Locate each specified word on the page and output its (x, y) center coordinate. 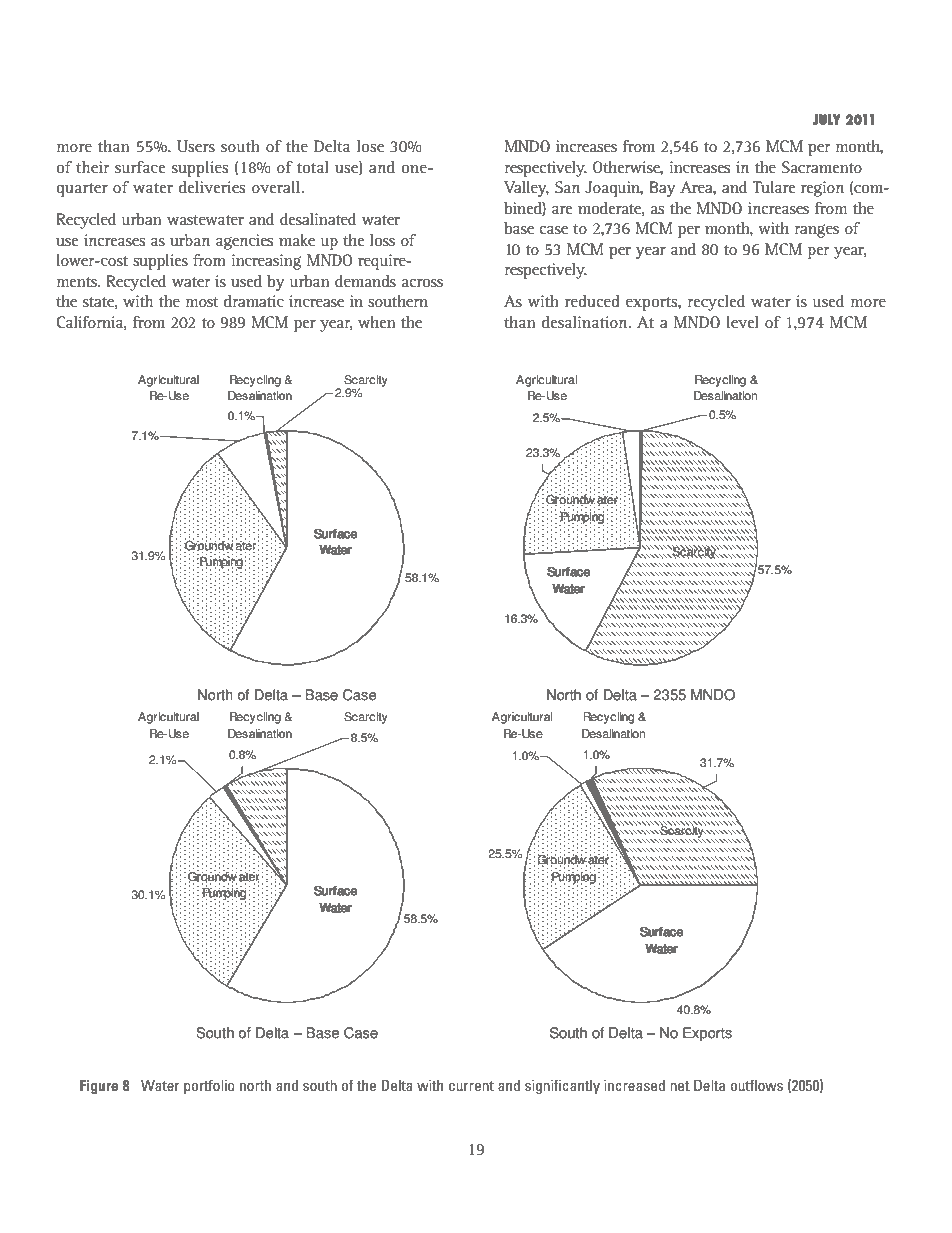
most (202, 302)
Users (196, 146)
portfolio (209, 1086)
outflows (757, 1085)
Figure (99, 1086)
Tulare (774, 187)
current (471, 1086)
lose (370, 146)
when (377, 322)
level (742, 322)
